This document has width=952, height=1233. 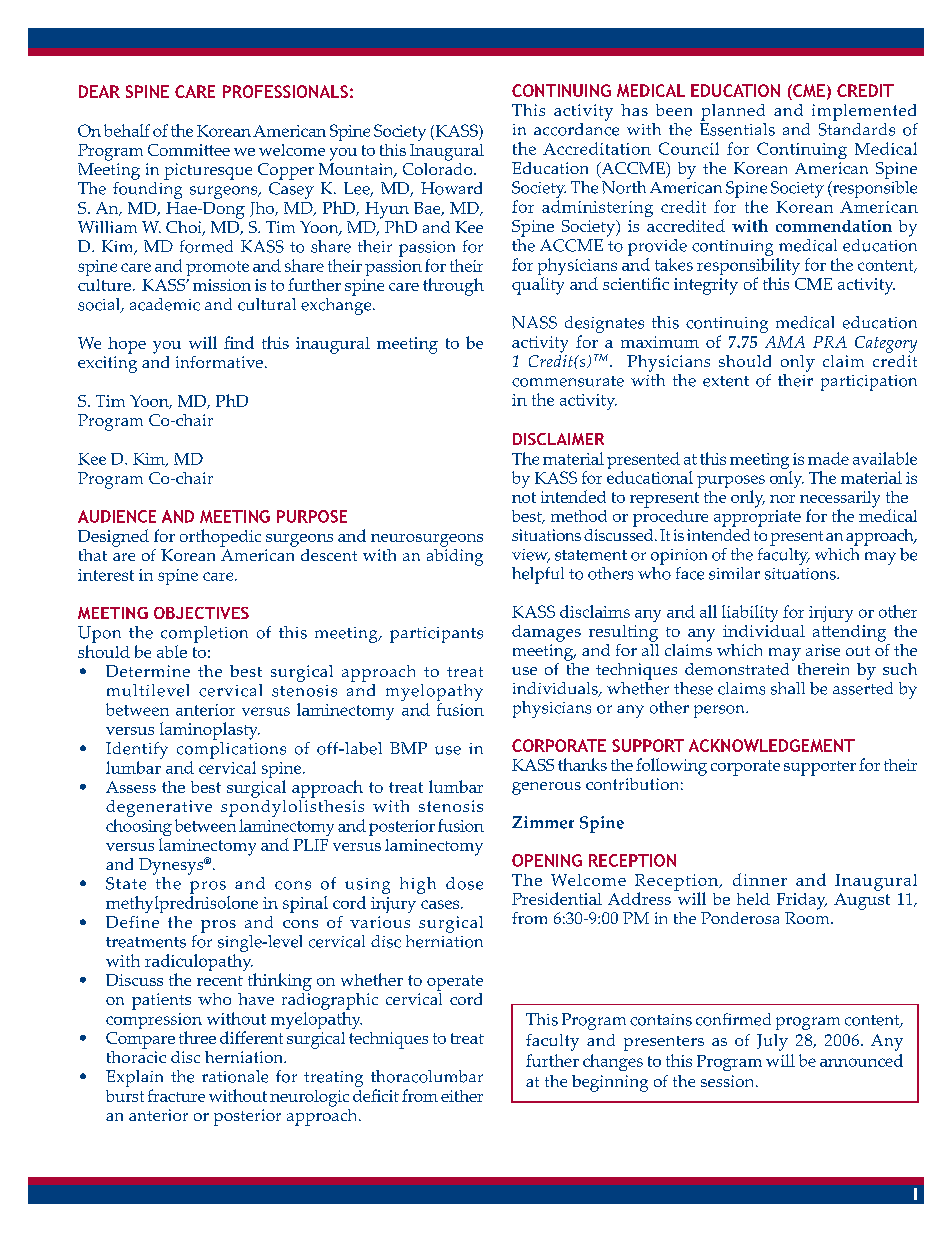 What do you see at coordinates (176, 1095) in the document?
I see `fracture` at bounding box center [176, 1095].
